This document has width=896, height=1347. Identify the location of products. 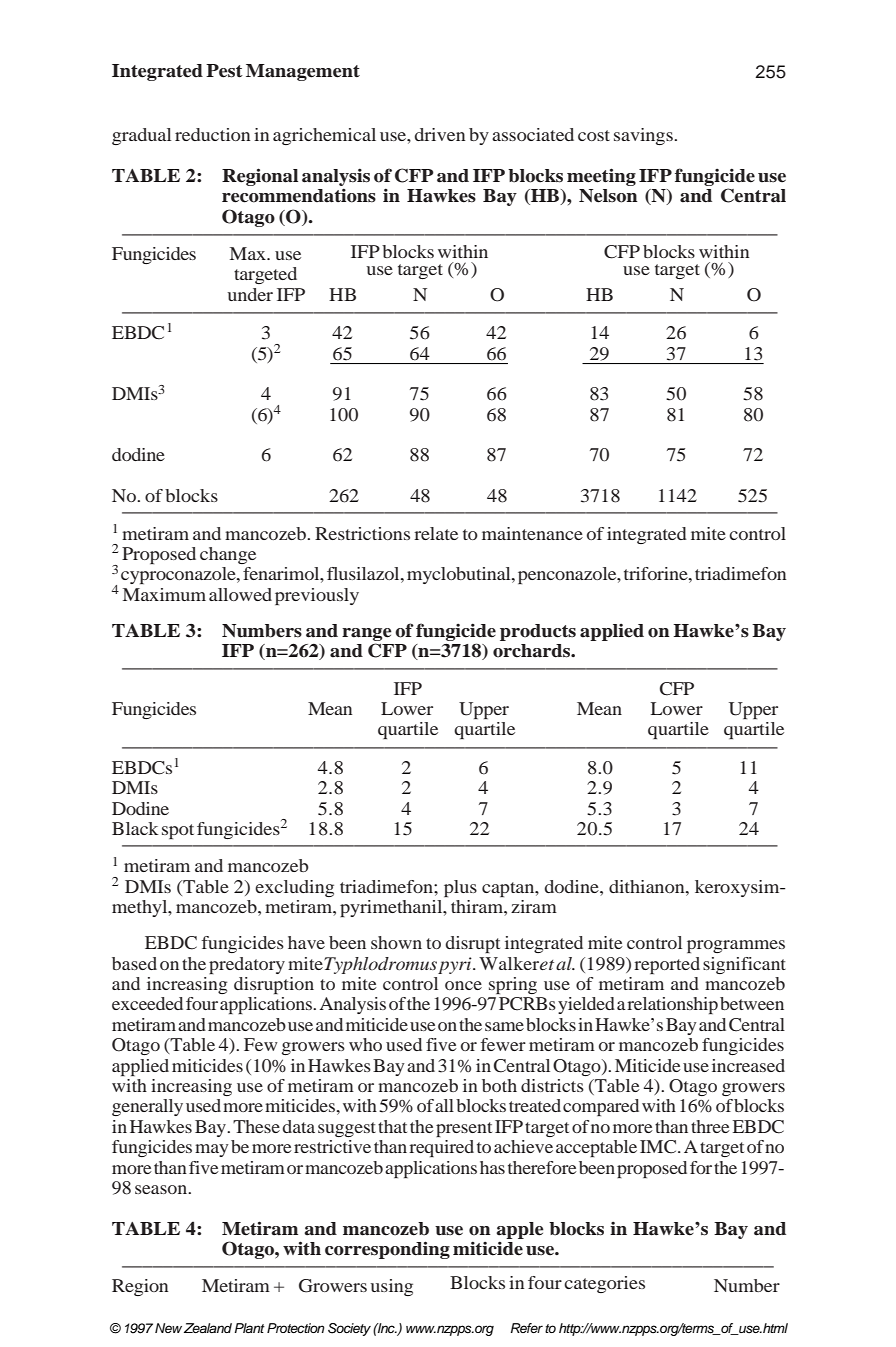
(538, 632).
